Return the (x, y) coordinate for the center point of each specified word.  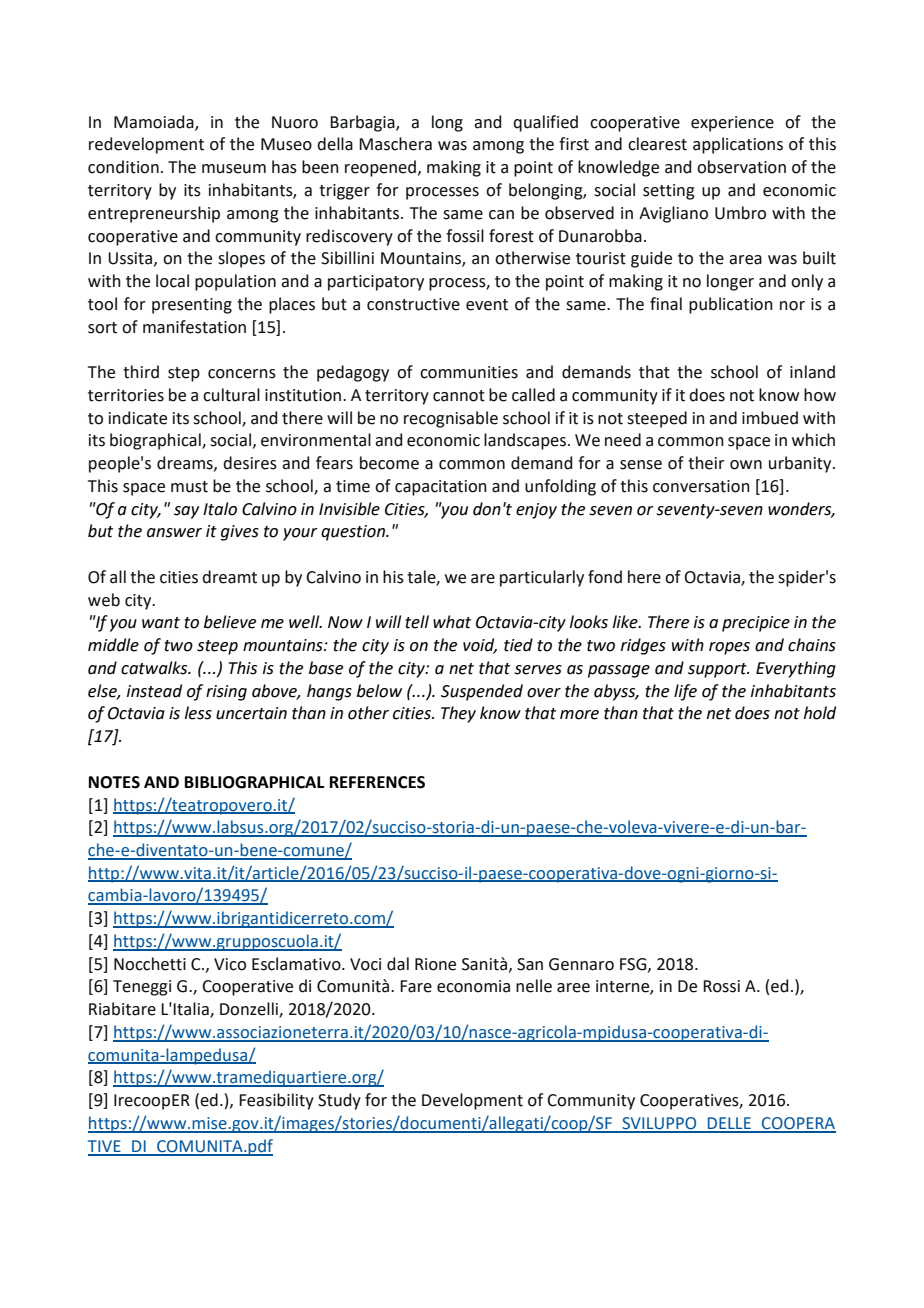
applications (738, 145)
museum (234, 169)
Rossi (721, 986)
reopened (380, 168)
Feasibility (276, 1101)
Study (339, 1101)
